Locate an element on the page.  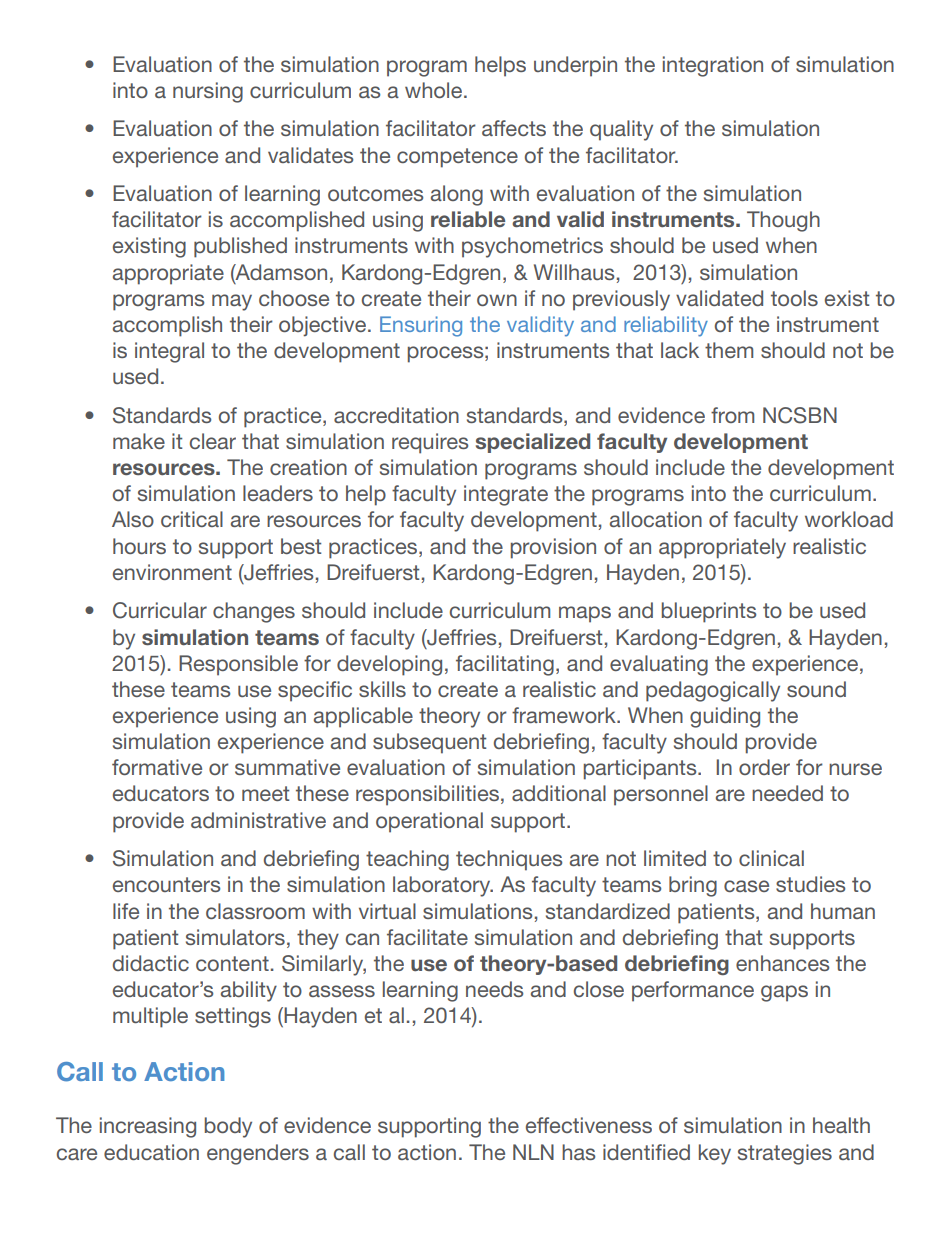
whole is located at coordinates (435, 90).
